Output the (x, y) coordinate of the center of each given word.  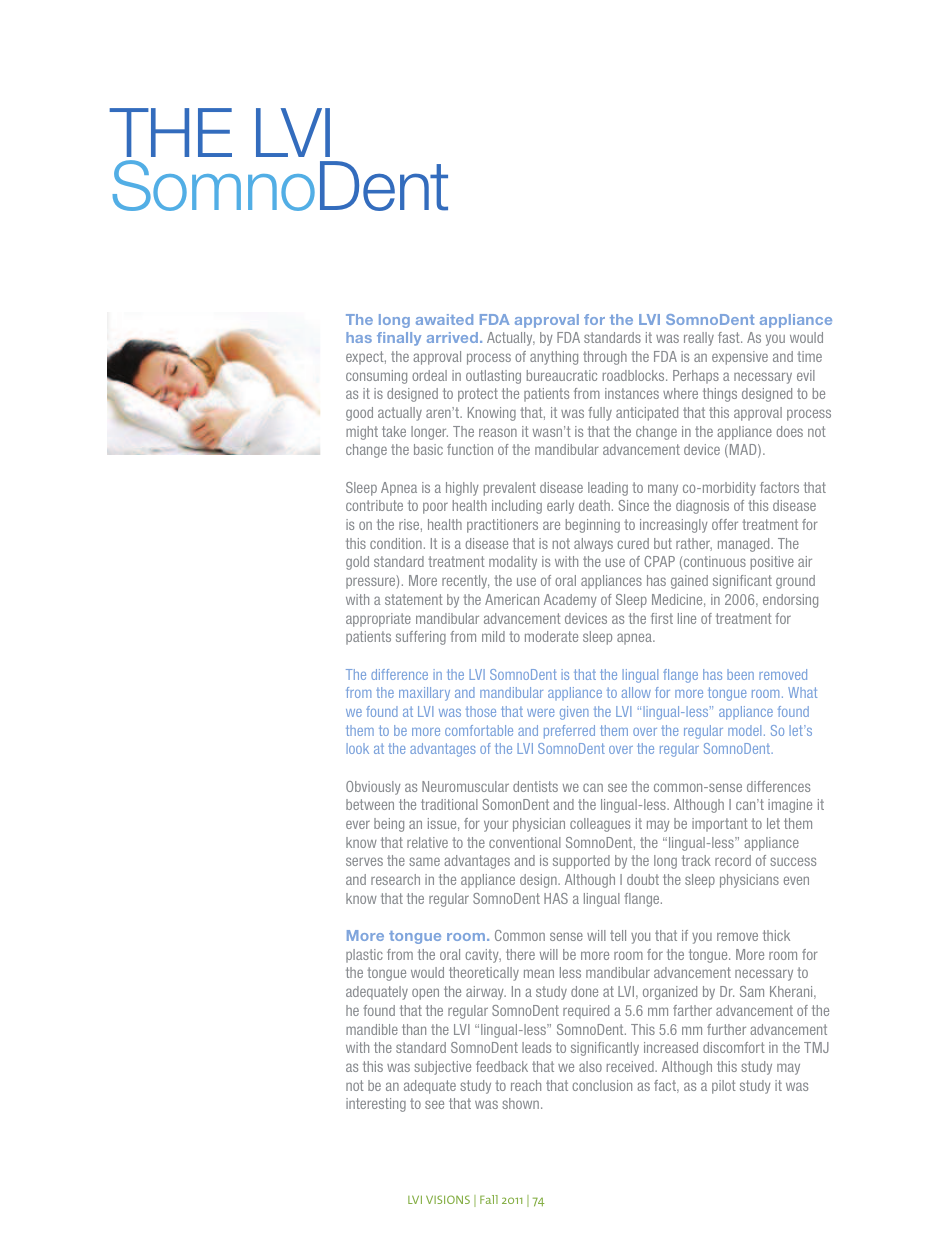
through (605, 358)
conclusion (602, 1085)
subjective (442, 1068)
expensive (740, 358)
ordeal (429, 375)
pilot (724, 1087)
